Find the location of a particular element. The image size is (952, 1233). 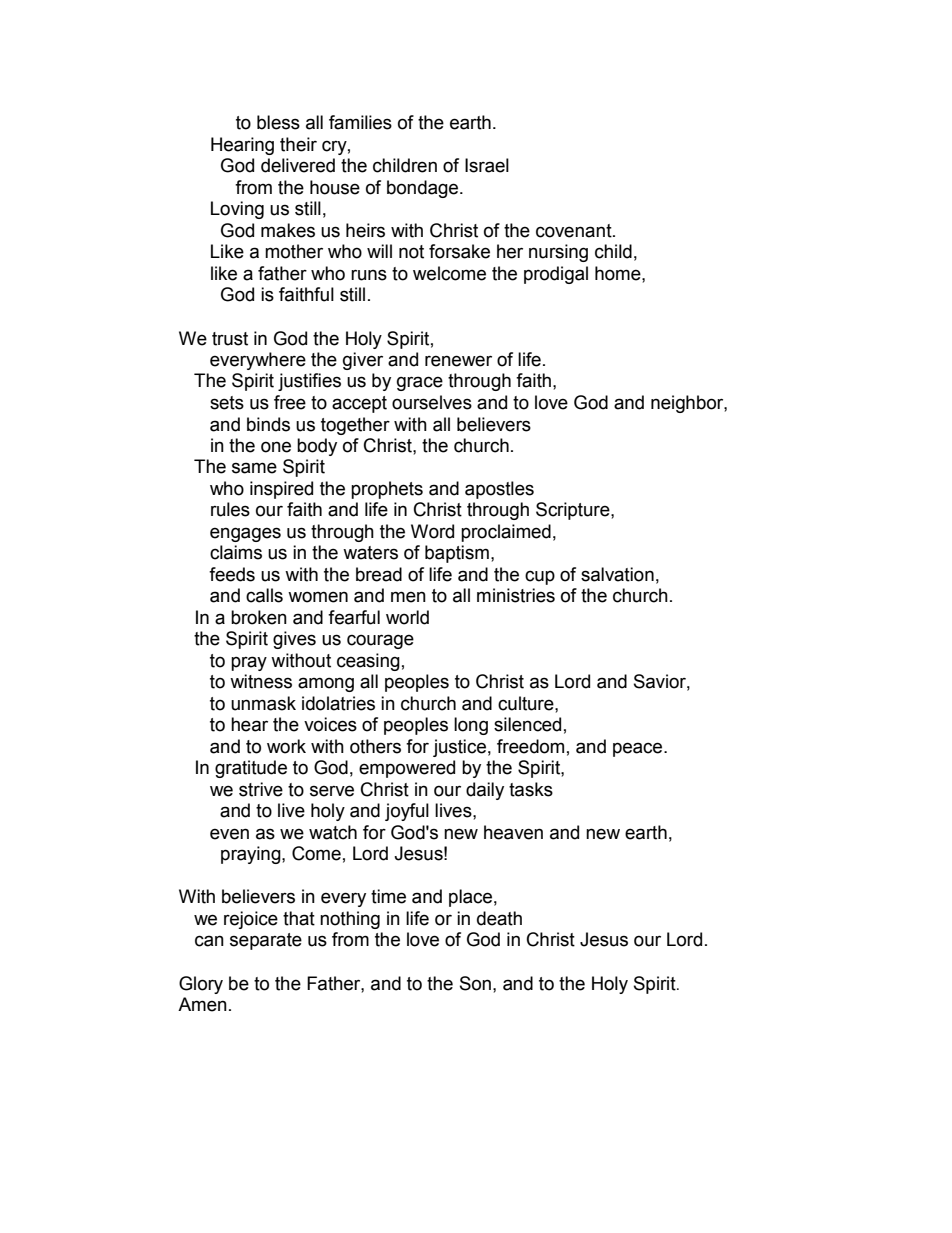

bondage is located at coordinates (422, 189).
